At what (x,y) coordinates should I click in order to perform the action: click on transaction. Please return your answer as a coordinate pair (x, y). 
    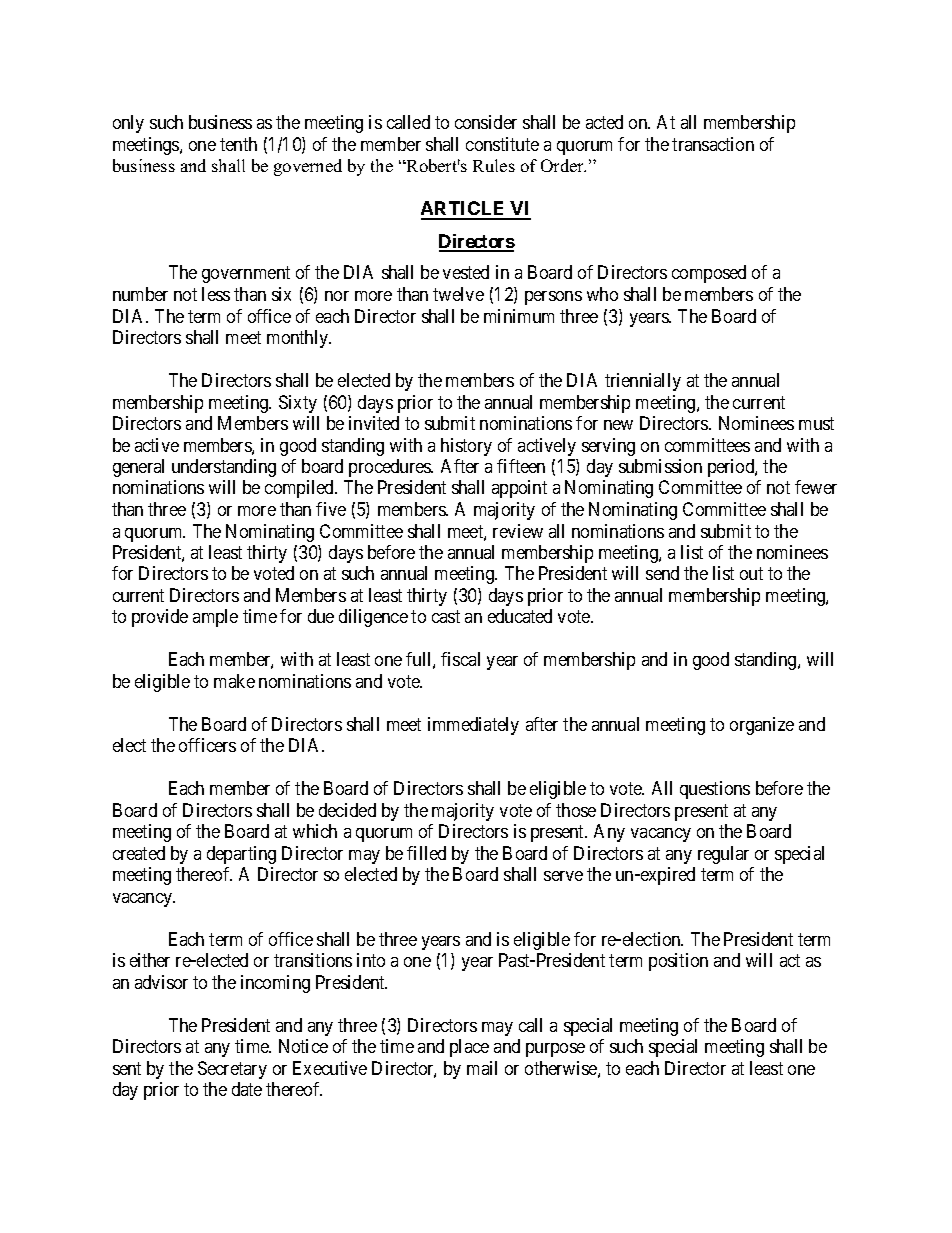
    Looking at the image, I should click on (713, 144).
